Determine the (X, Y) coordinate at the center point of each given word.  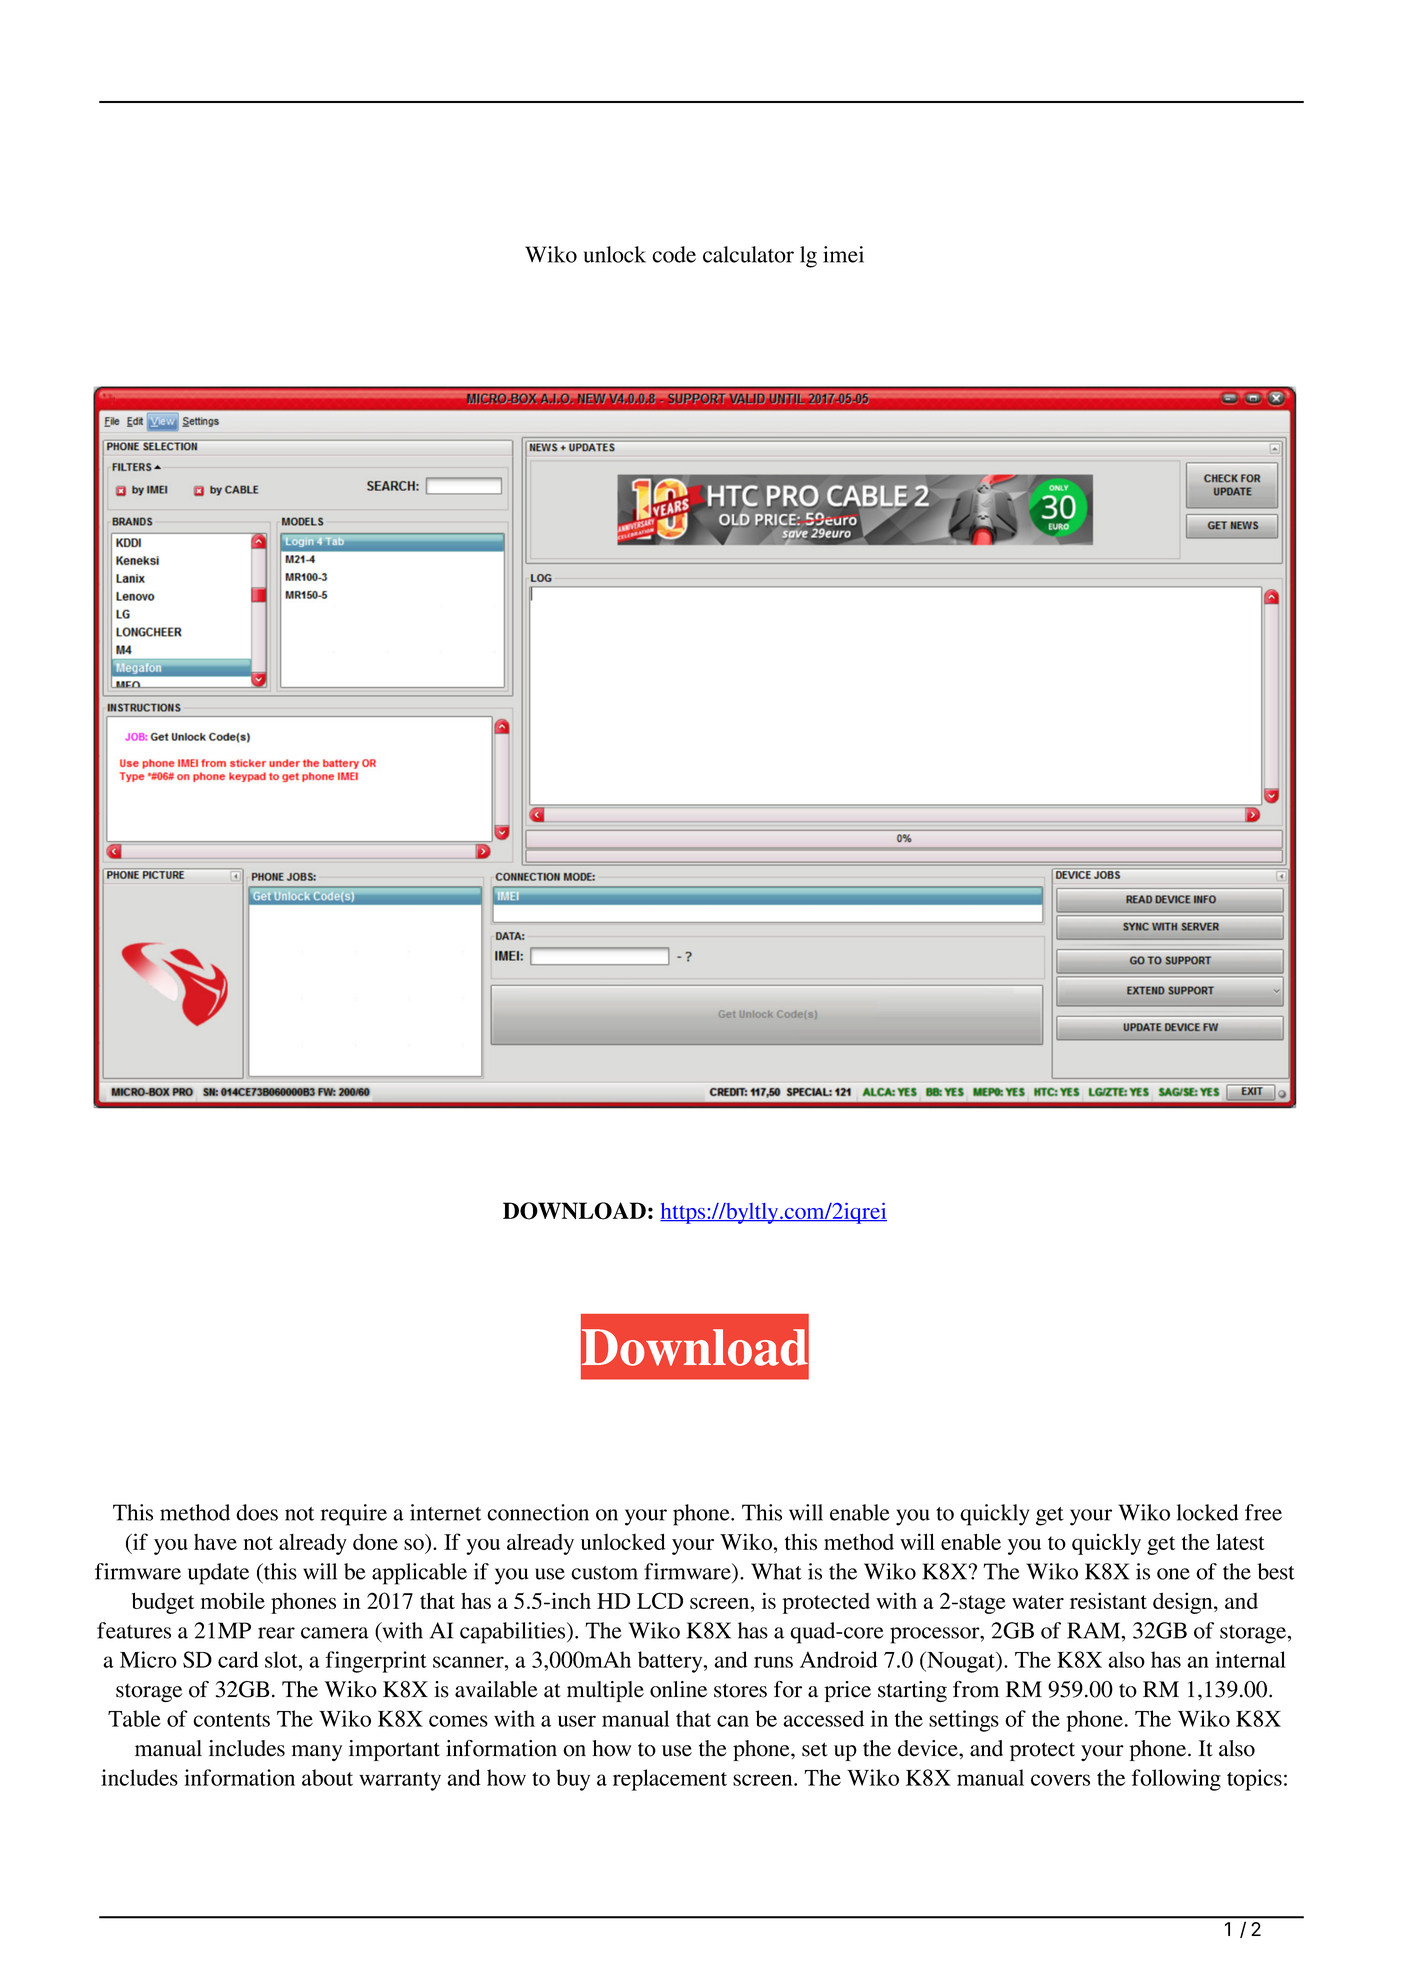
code (674, 254)
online (678, 1689)
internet (445, 1512)
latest (1240, 1541)
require (354, 1515)
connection (538, 1512)
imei (843, 254)
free (1263, 1512)
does (257, 1512)
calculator (748, 254)
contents (231, 1720)
